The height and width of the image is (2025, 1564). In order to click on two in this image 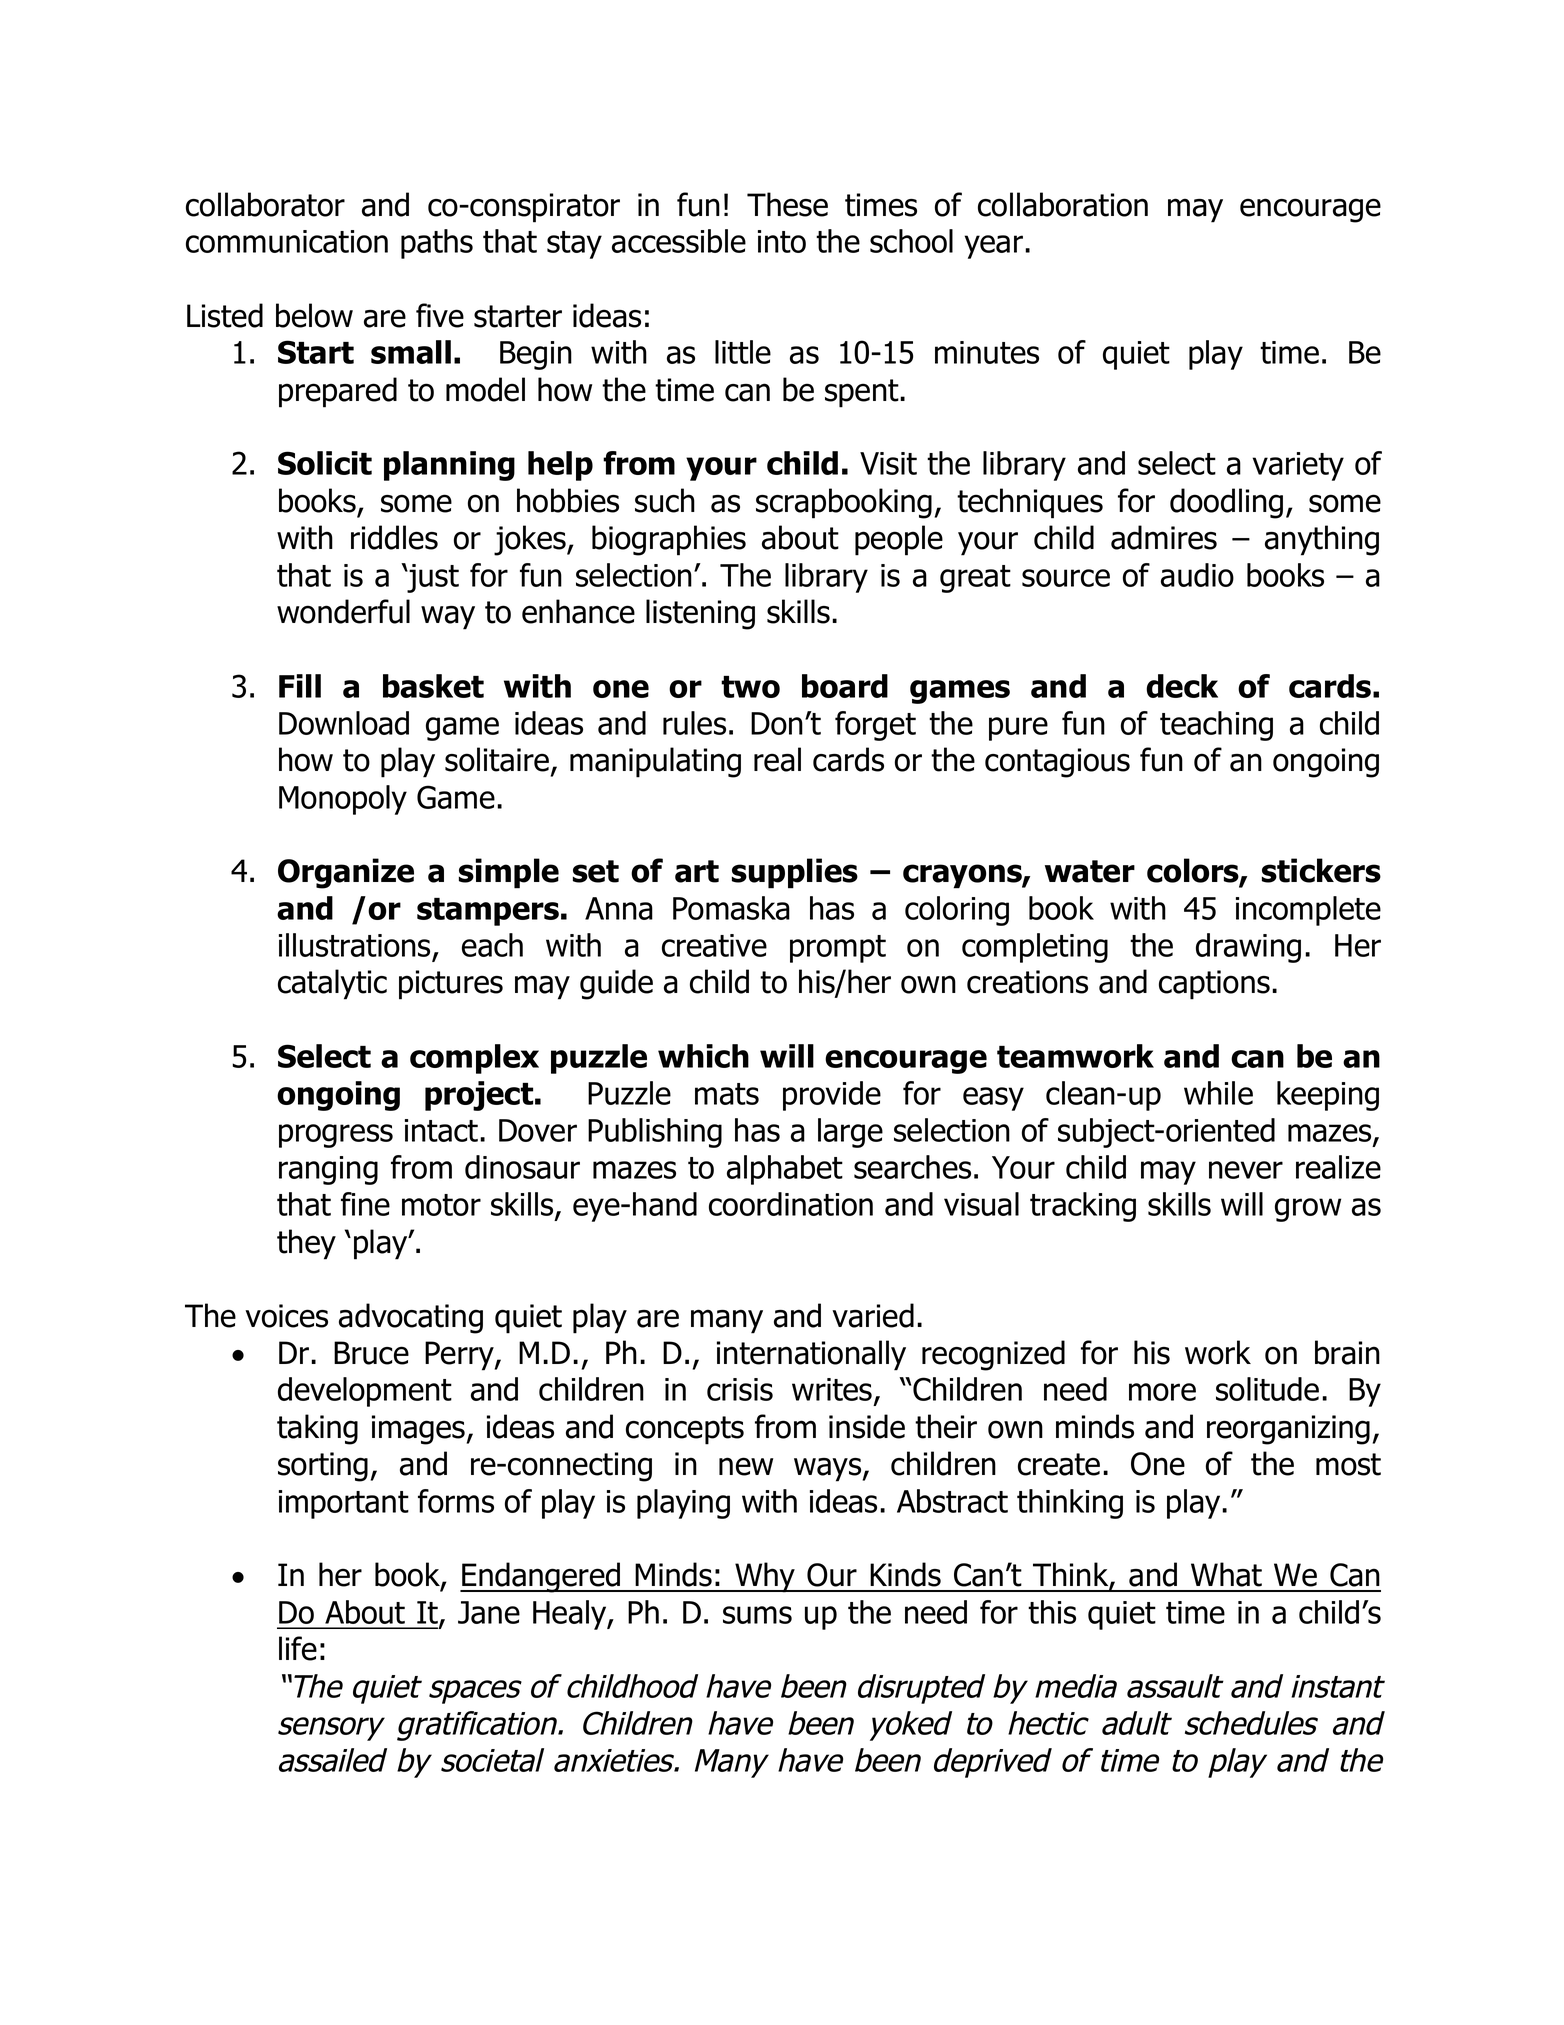, I will do `click(750, 687)`.
